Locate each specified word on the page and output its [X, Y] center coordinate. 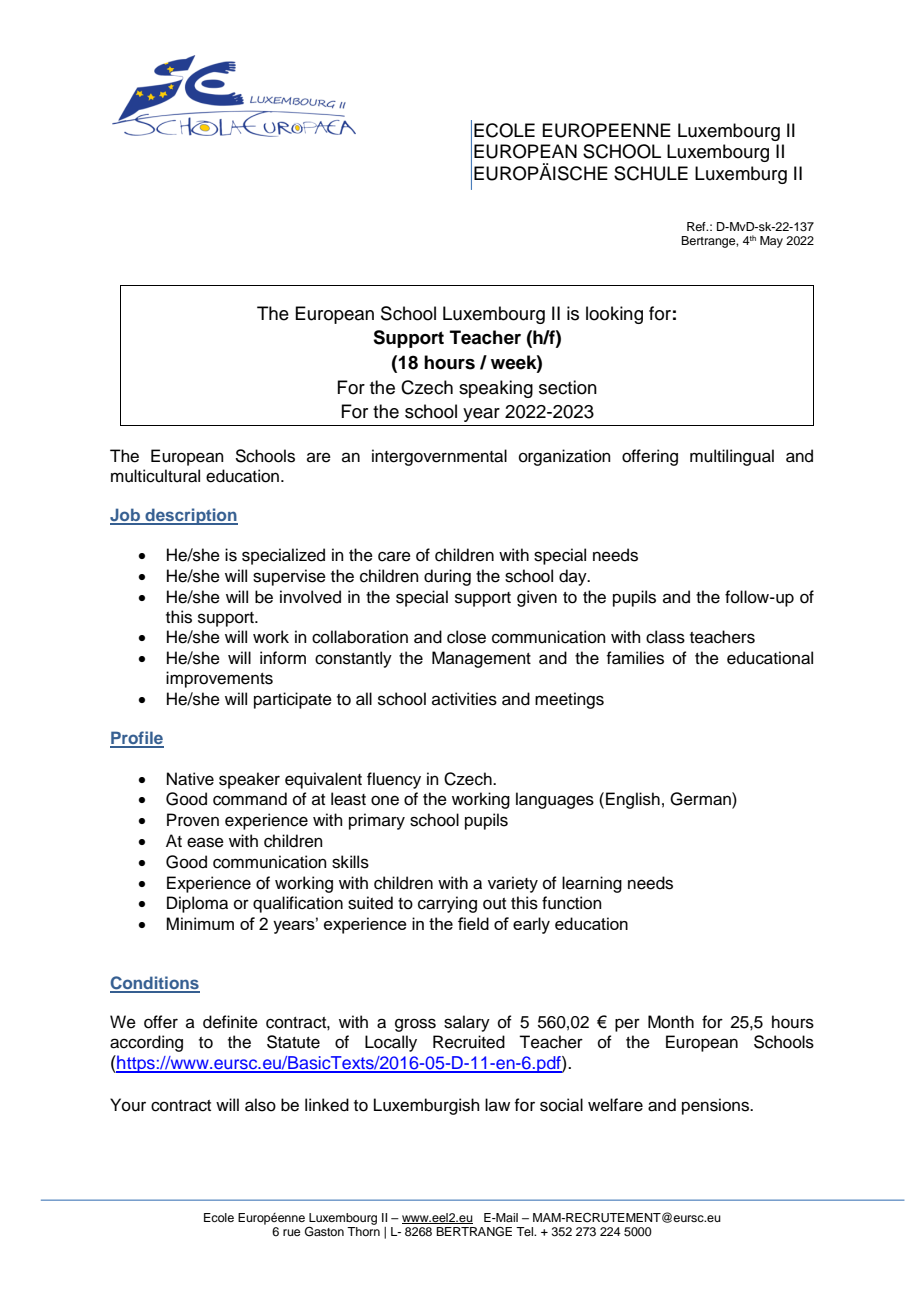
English [633, 800]
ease [205, 842]
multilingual [732, 457]
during [447, 577]
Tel [526, 1231]
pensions [716, 1106]
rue [291, 1232]
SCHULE [651, 173]
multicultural [155, 476]
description [190, 516]
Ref [697, 226]
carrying [447, 904]
